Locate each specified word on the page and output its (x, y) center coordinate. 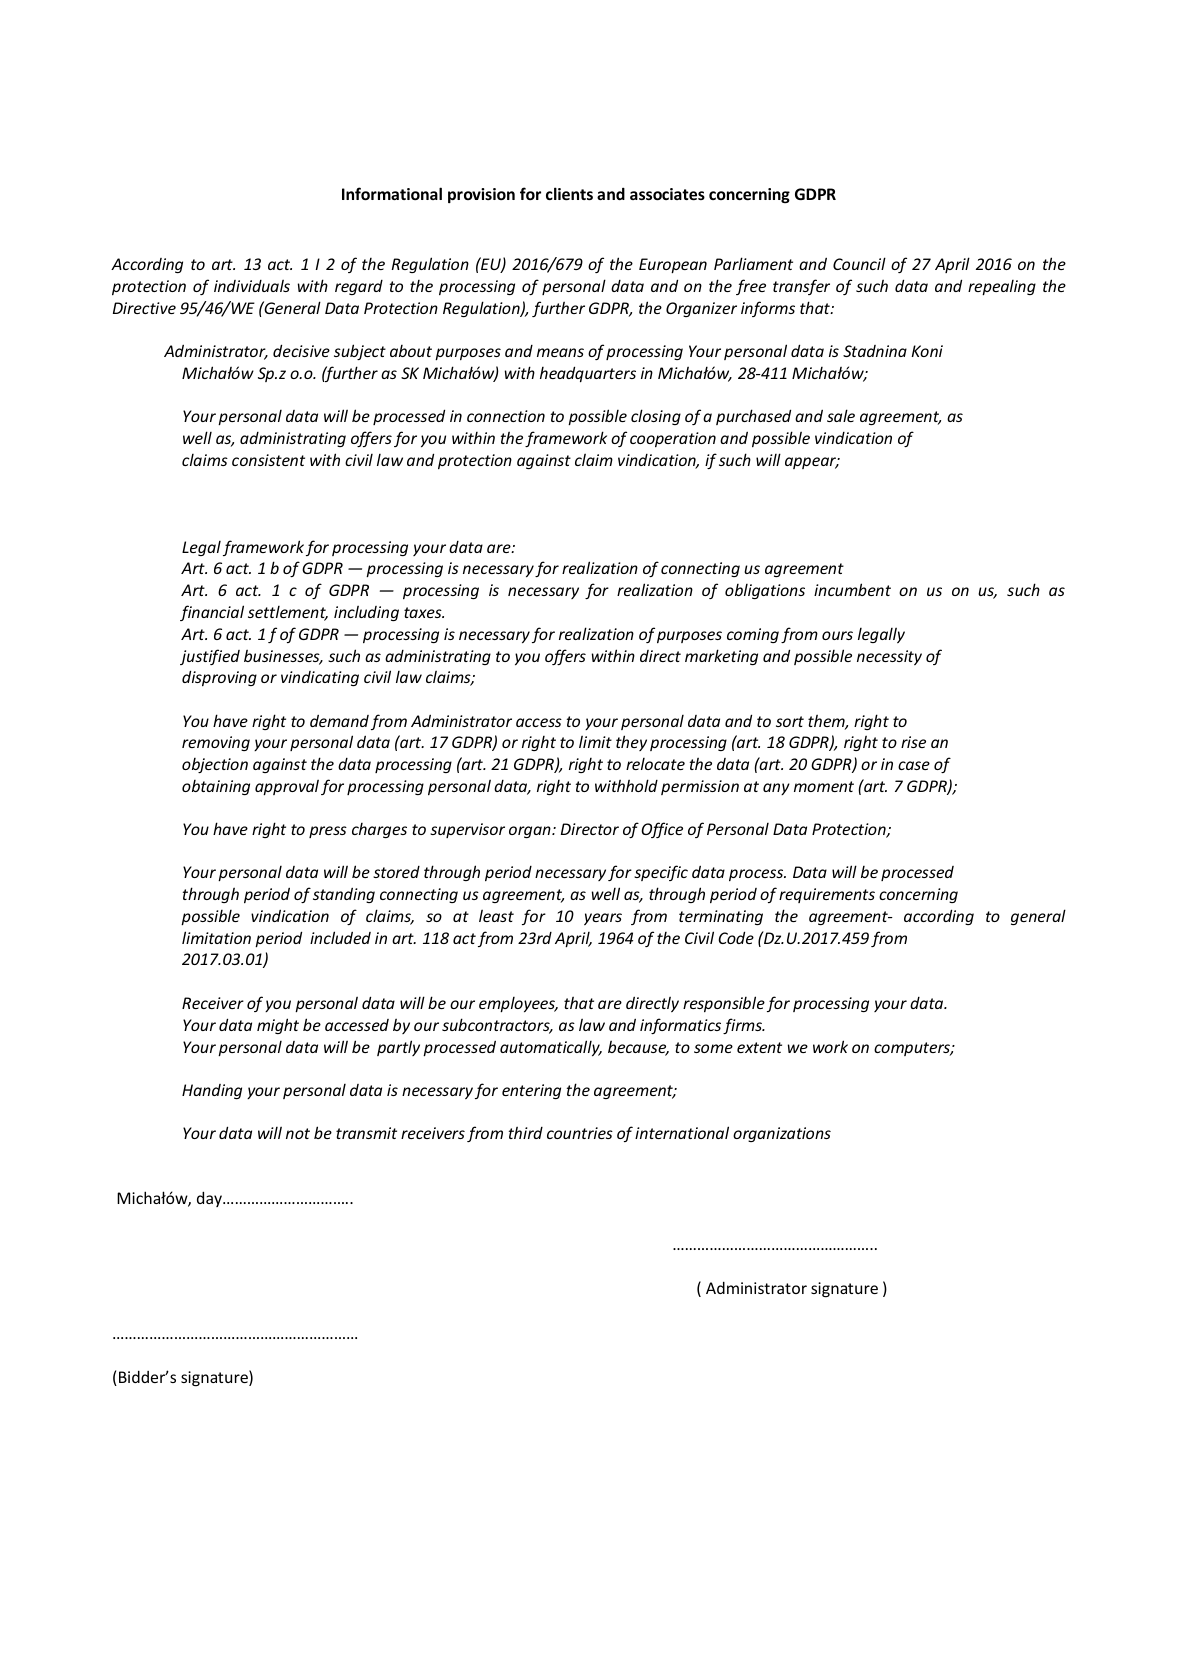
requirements (827, 895)
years (603, 919)
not (298, 1133)
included (340, 937)
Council (859, 263)
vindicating (320, 678)
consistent (268, 460)
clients (569, 193)
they (631, 743)
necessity (889, 657)
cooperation (673, 439)
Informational (392, 193)
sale (841, 415)
